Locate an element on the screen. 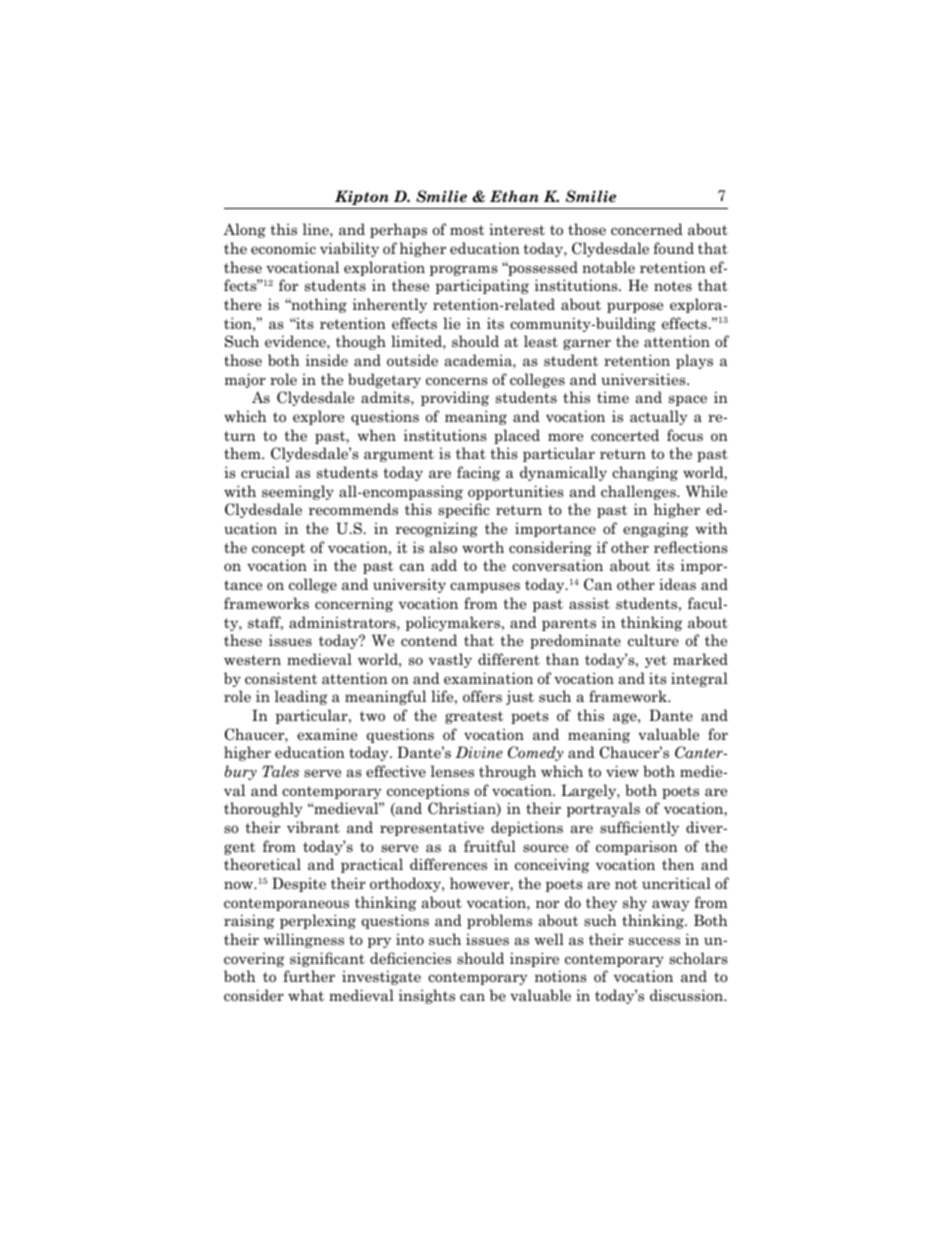 This screenshot has height=1233, width=952. culture is located at coordinates (653, 640).
